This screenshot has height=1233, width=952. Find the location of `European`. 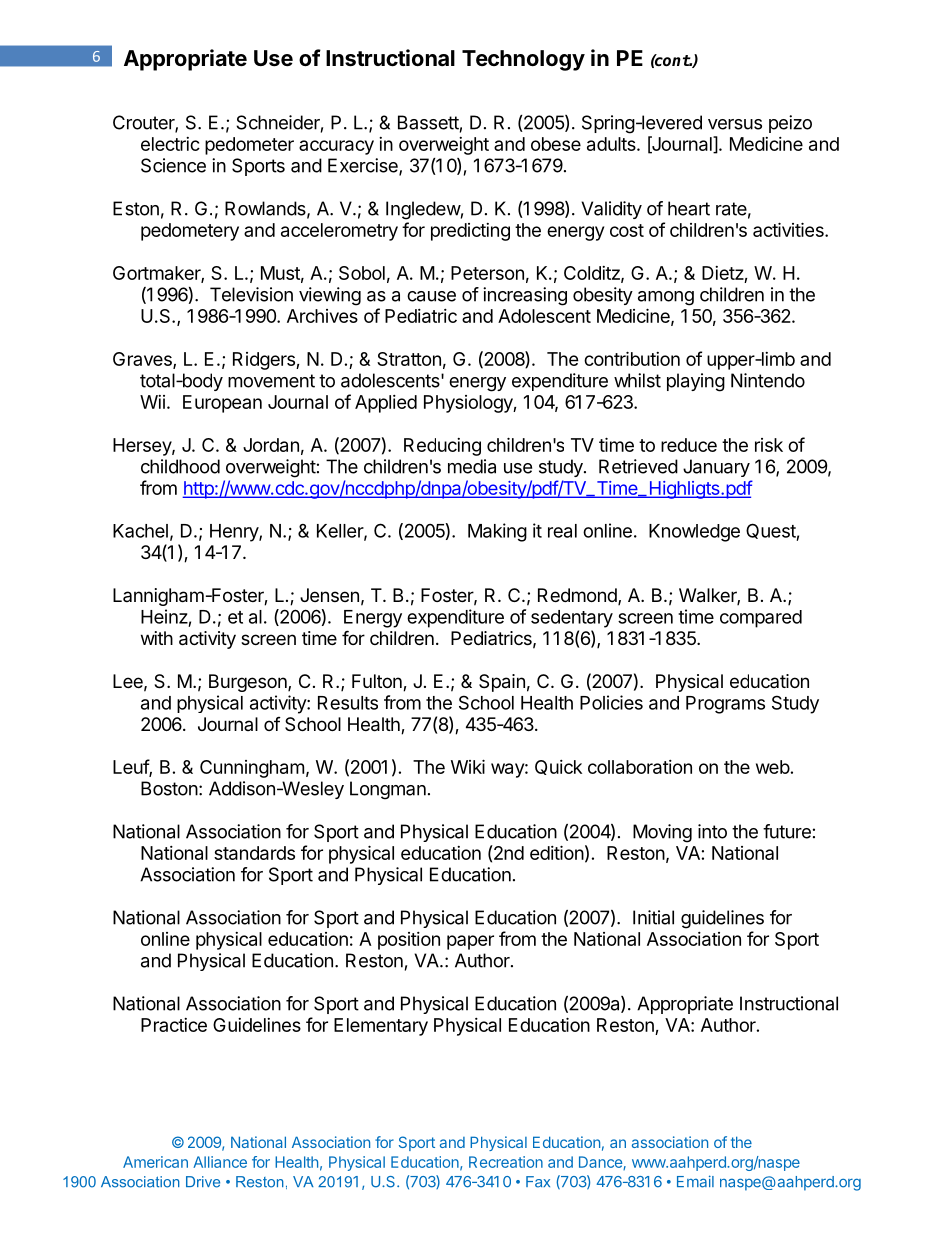

European is located at coordinates (222, 404).
